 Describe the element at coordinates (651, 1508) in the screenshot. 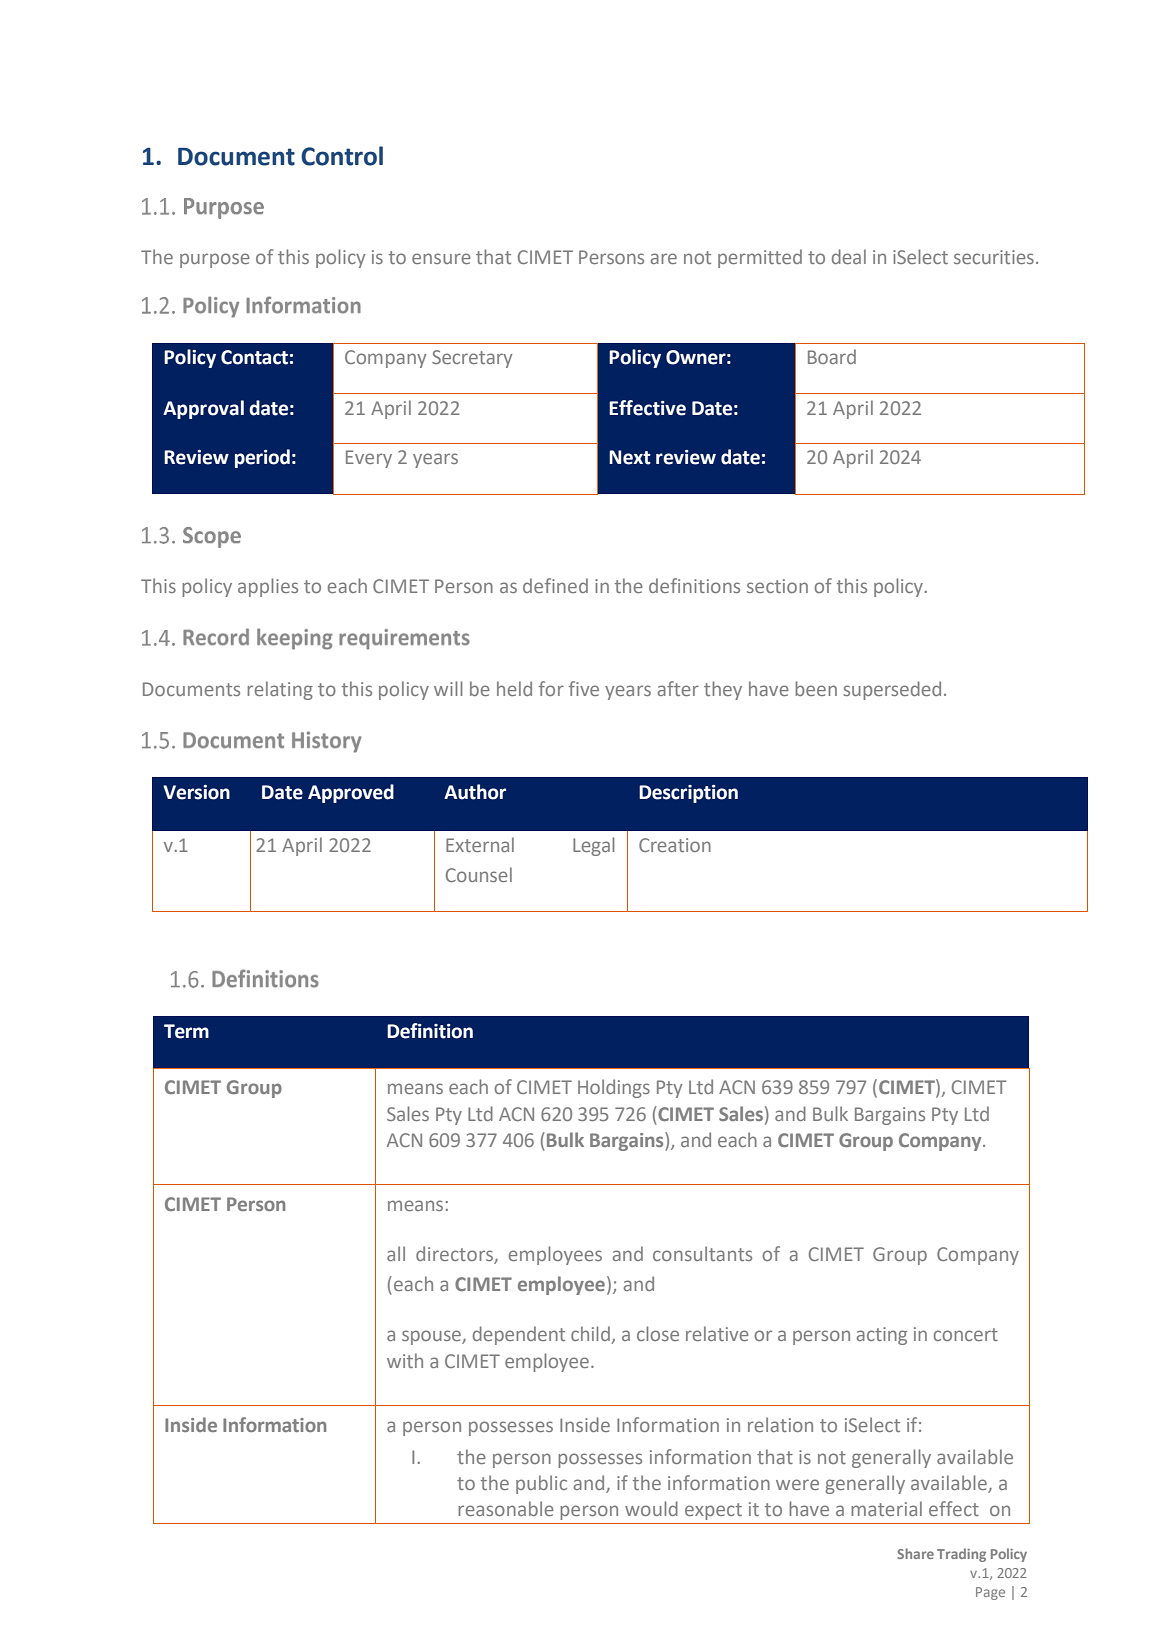

I see `would` at that location.
